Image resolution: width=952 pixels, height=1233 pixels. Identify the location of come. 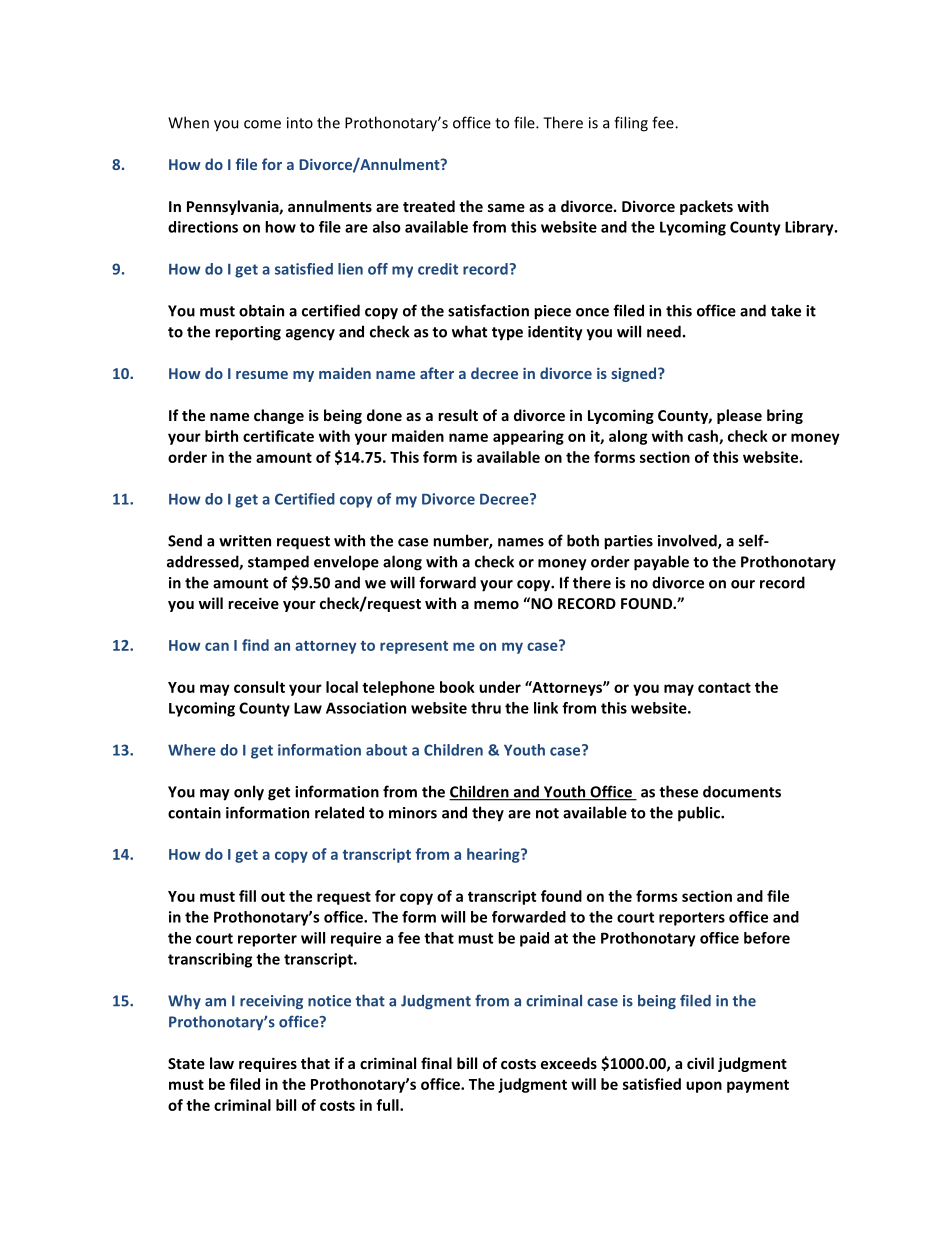
(262, 124).
